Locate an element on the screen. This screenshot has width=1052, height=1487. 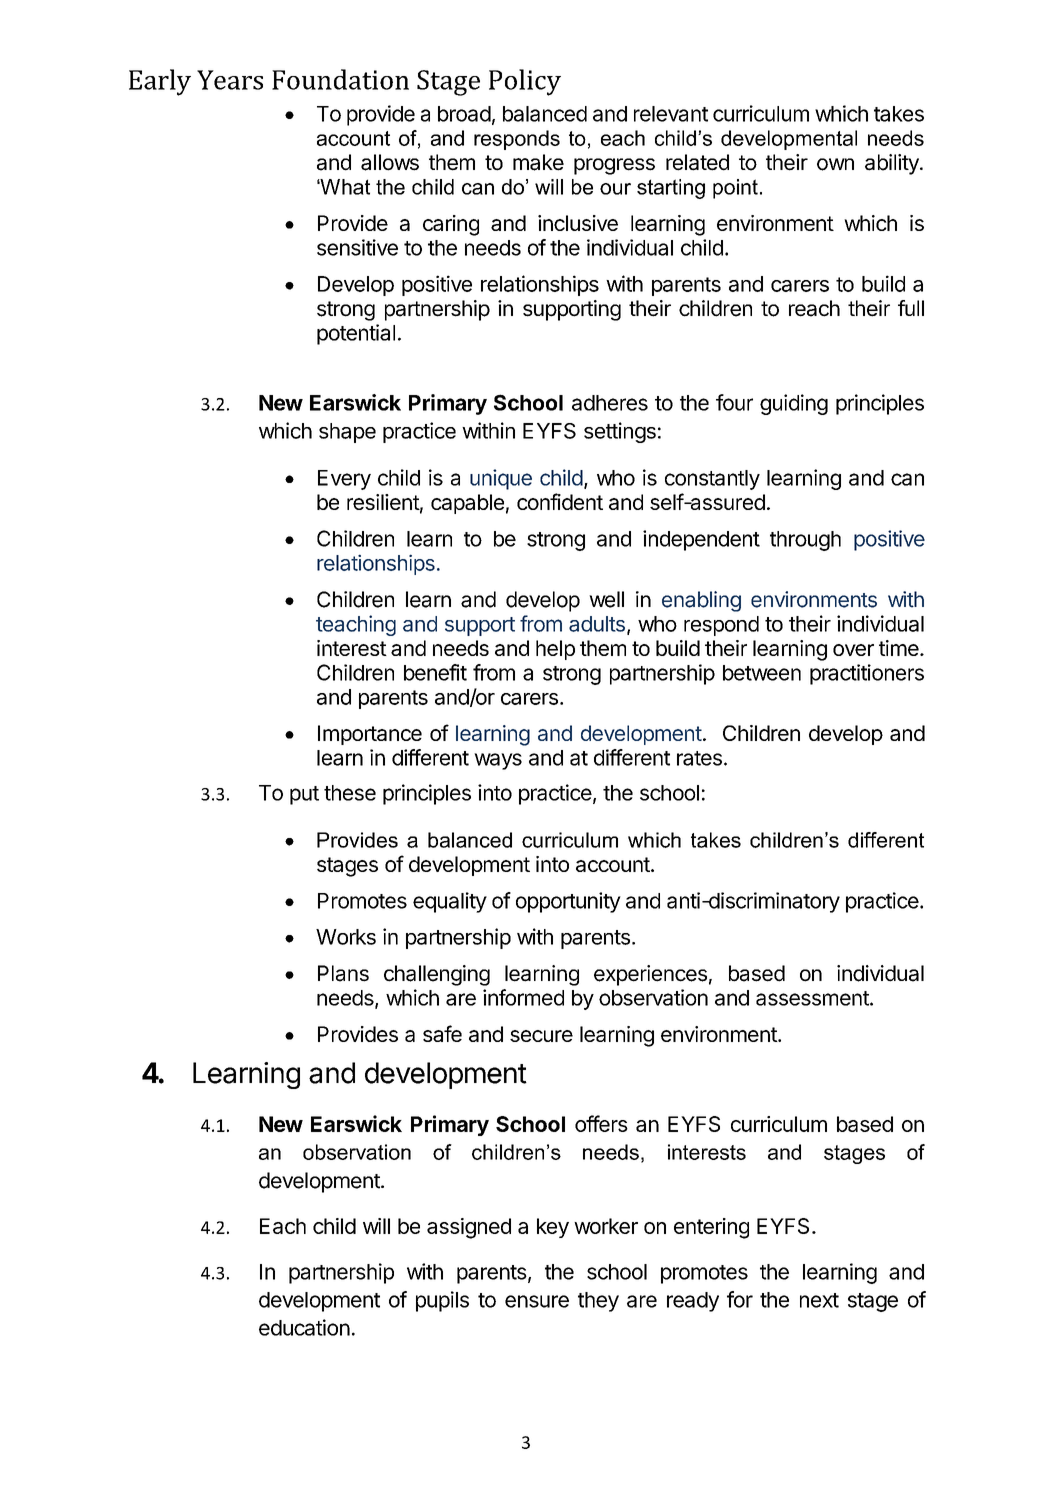
put is located at coordinates (304, 795).
